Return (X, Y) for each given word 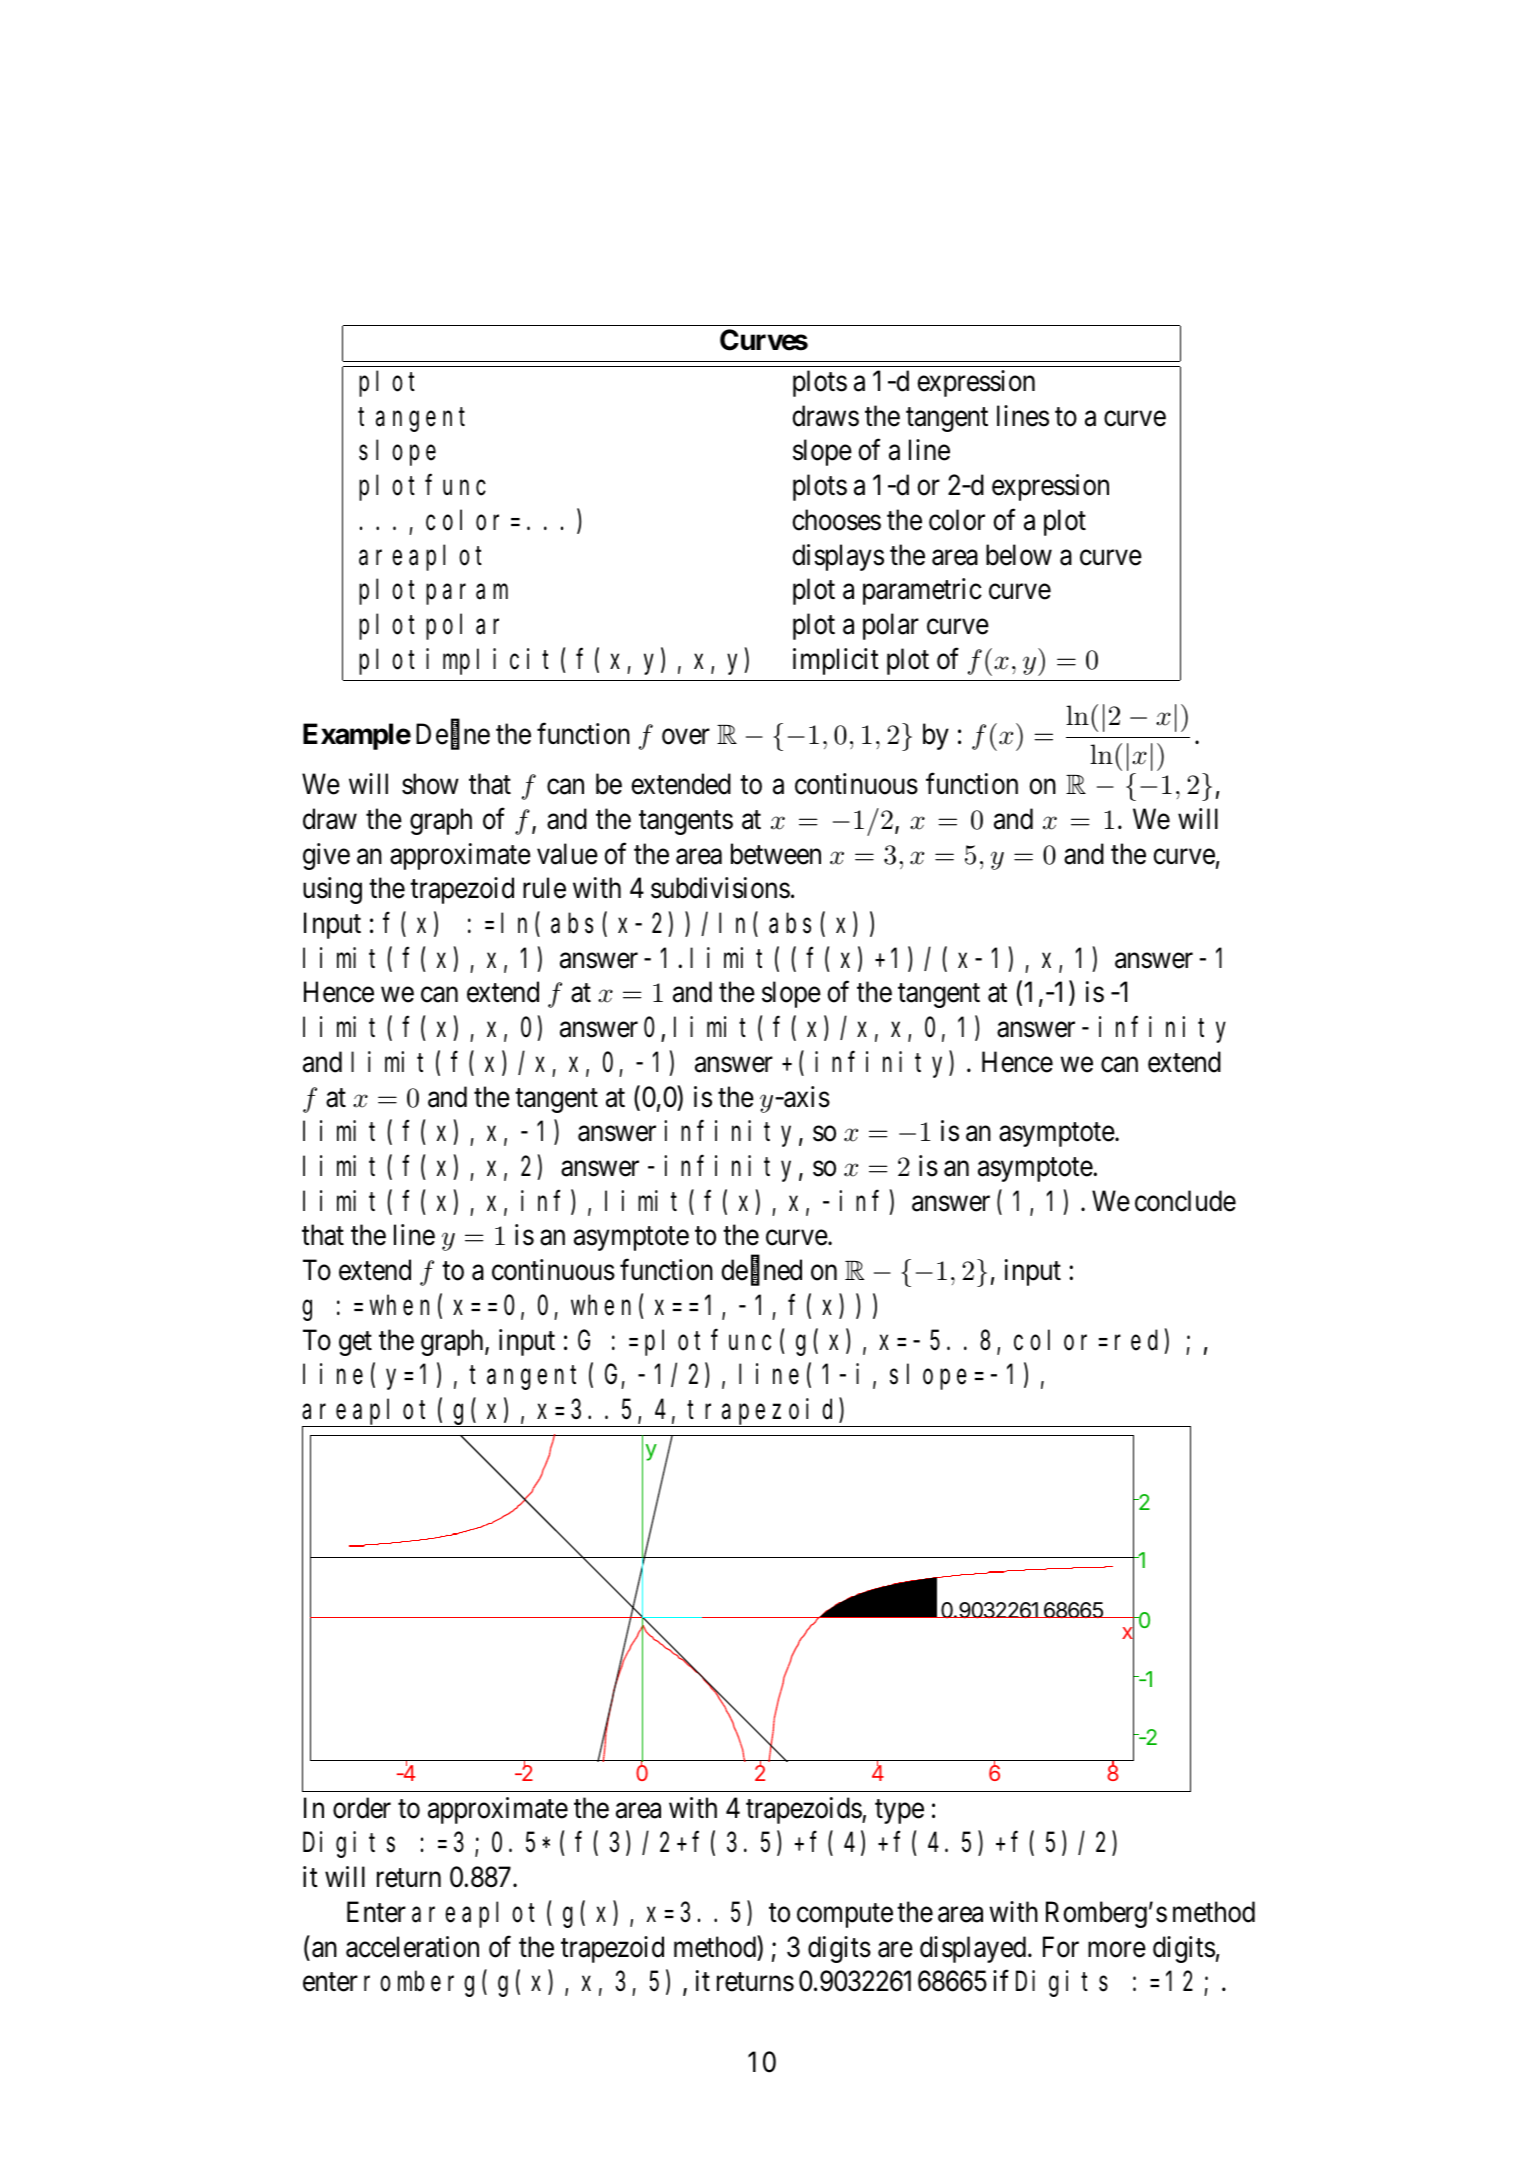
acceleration (412, 1947)
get (355, 1344)
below (1019, 555)
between (776, 854)
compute (845, 1916)
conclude (1185, 1201)
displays (838, 557)
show (430, 784)
